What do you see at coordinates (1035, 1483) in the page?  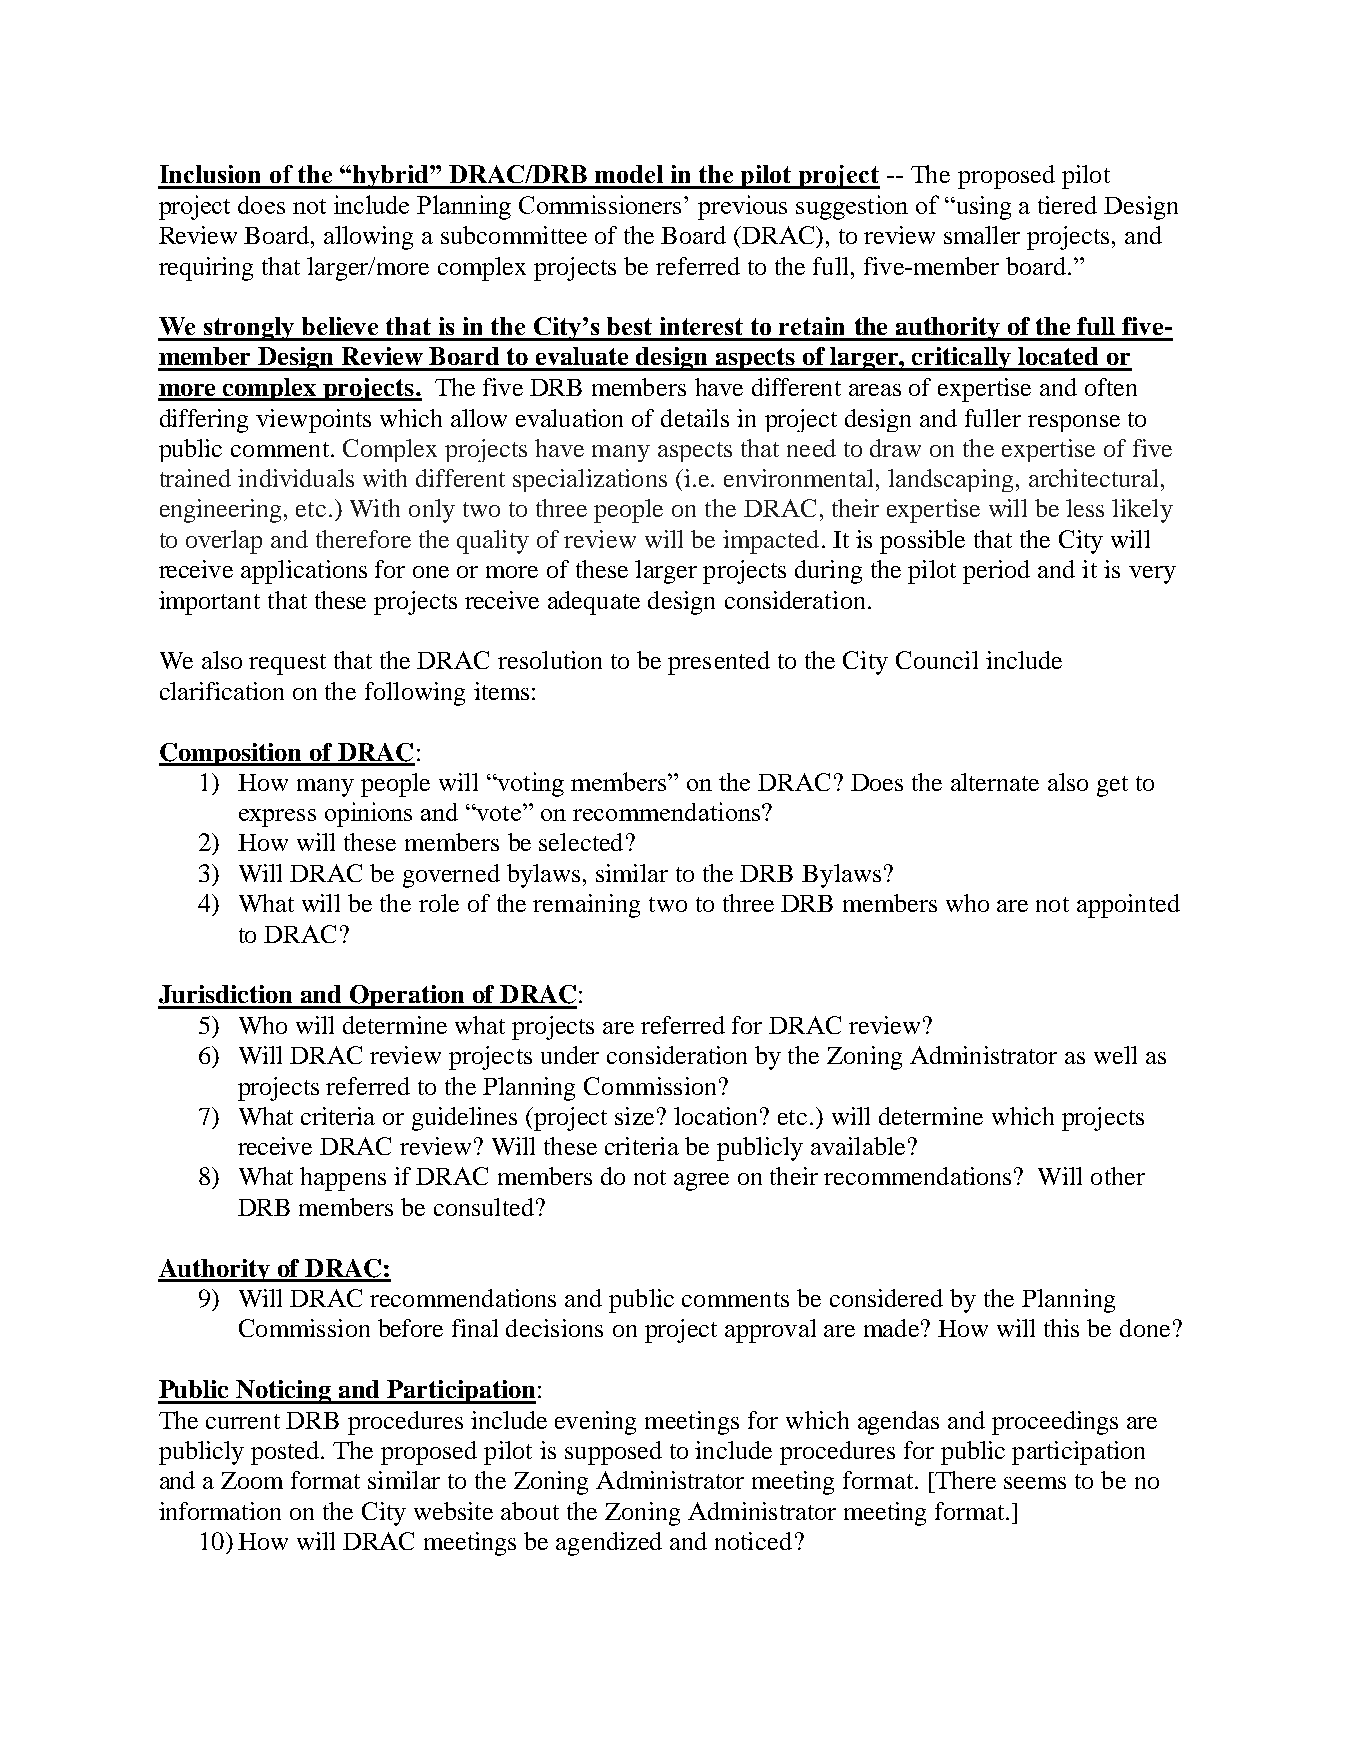 I see `seems` at bounding box center [1035, 1483].
